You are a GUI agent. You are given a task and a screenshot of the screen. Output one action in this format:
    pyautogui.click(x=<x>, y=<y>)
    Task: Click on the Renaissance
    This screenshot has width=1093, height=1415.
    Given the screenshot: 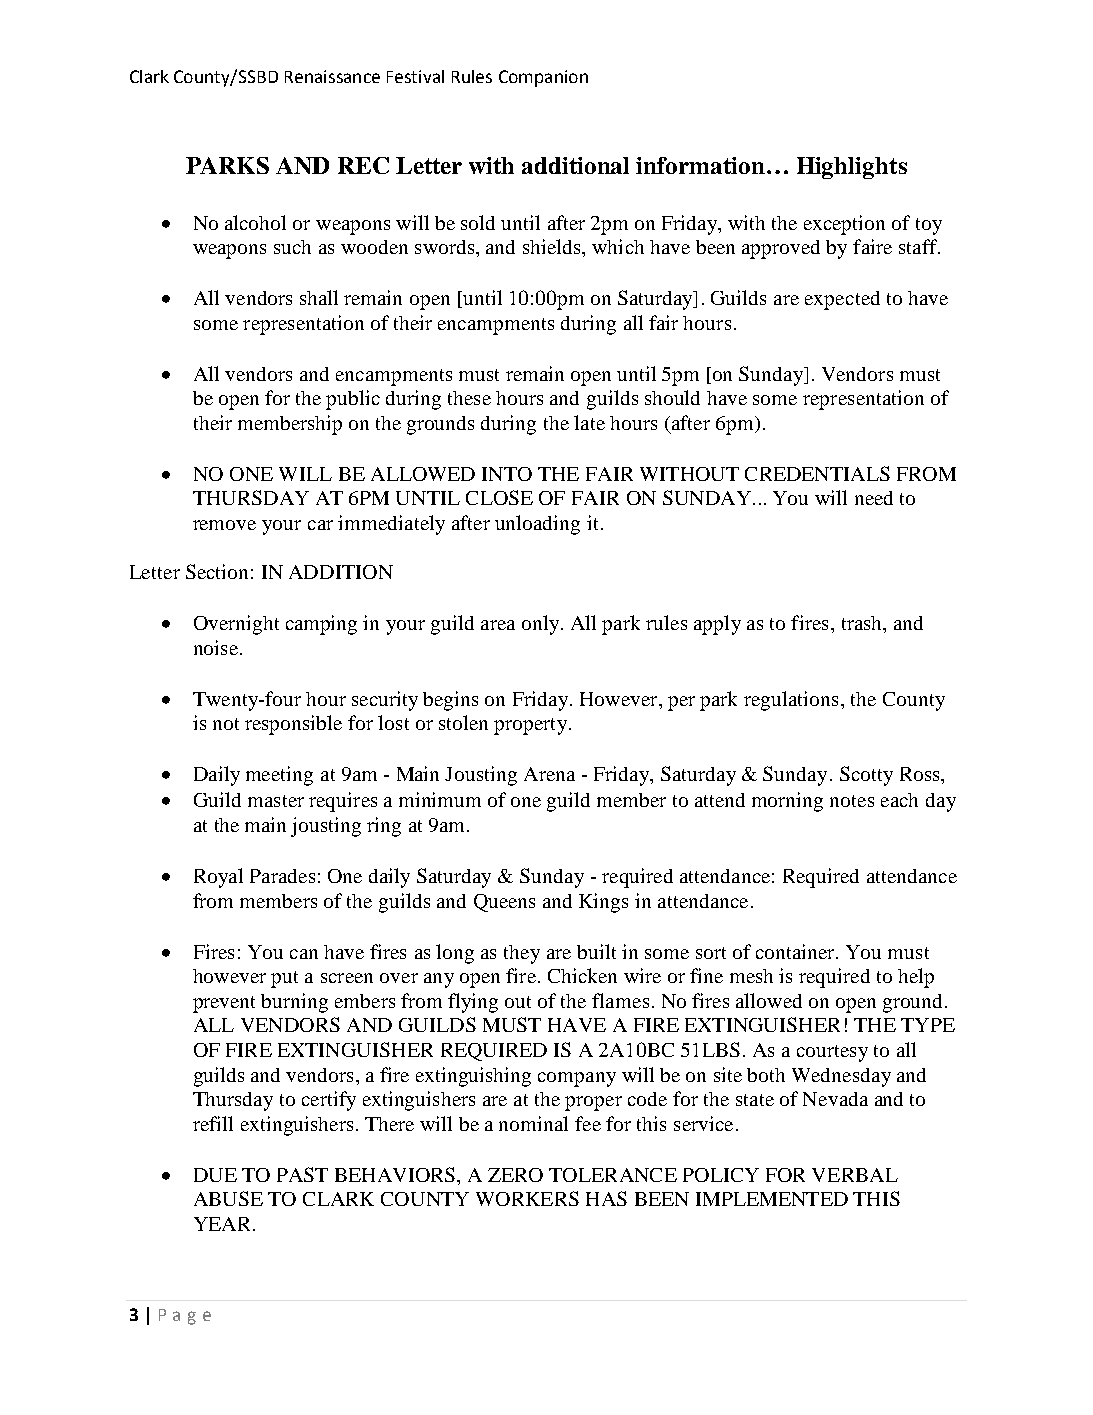 What is the action you would take?
    pyautogui.click(x=332, y=76)
